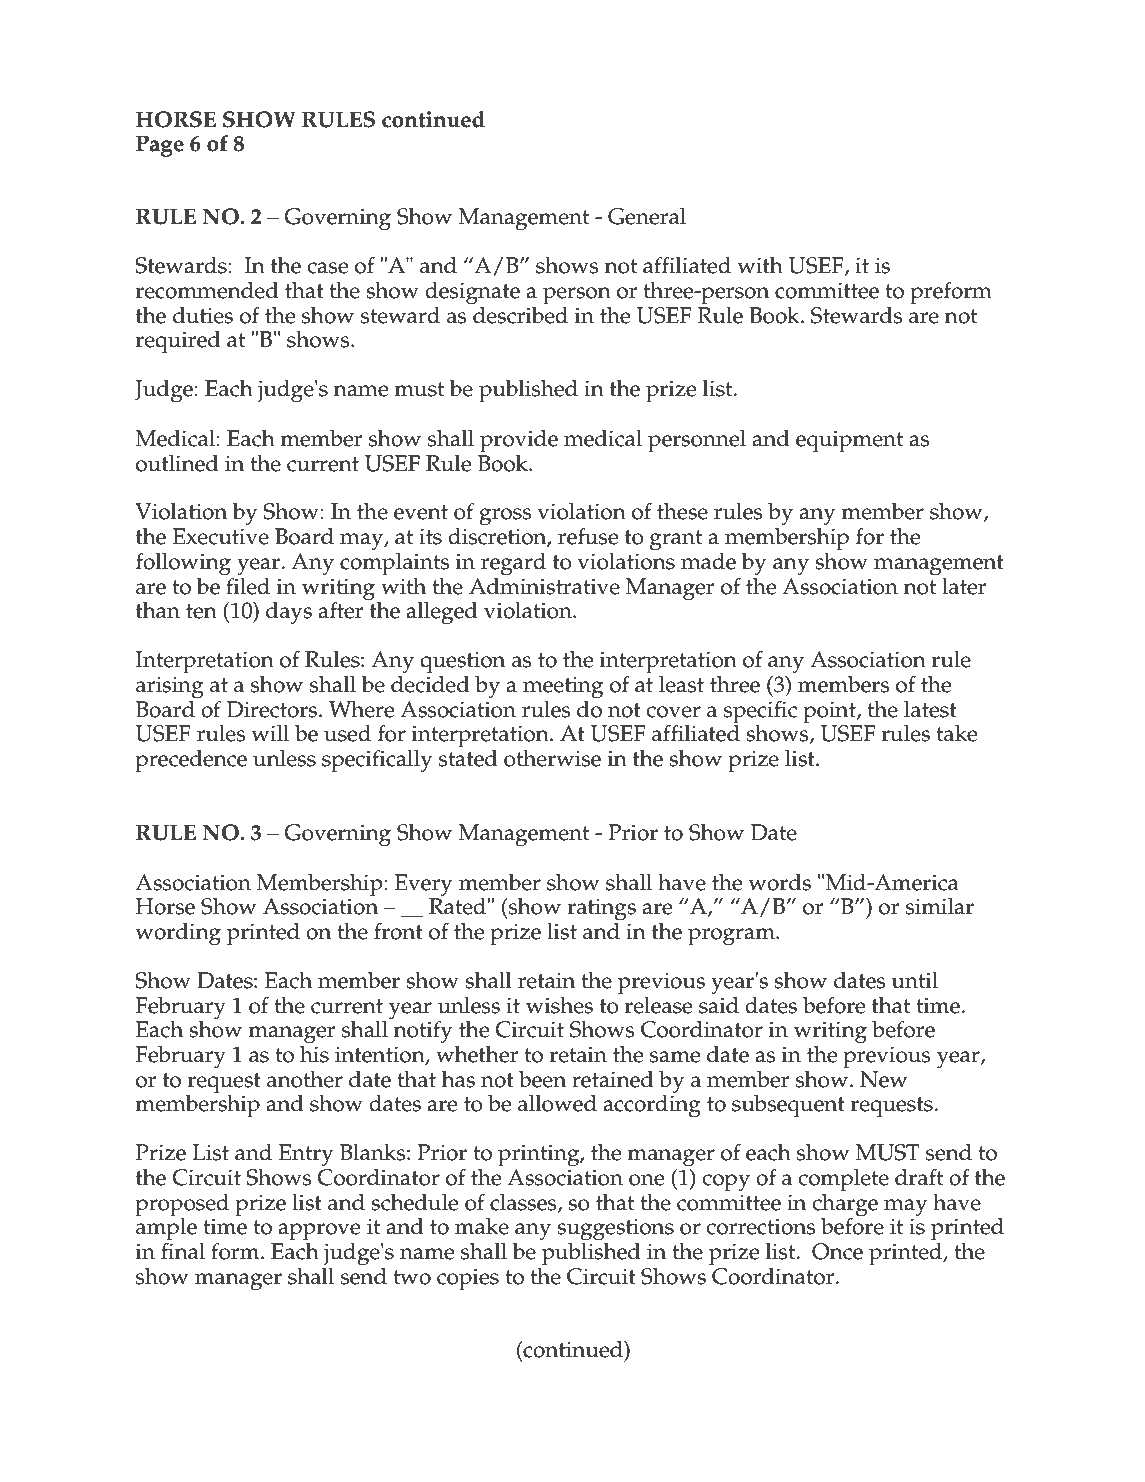 The width and height of the screenshot is (1145, 1482). What do you see at coordinates (559, 1005) in the screenshot?
I see `wishes` at bounding box center [559, 1005].
